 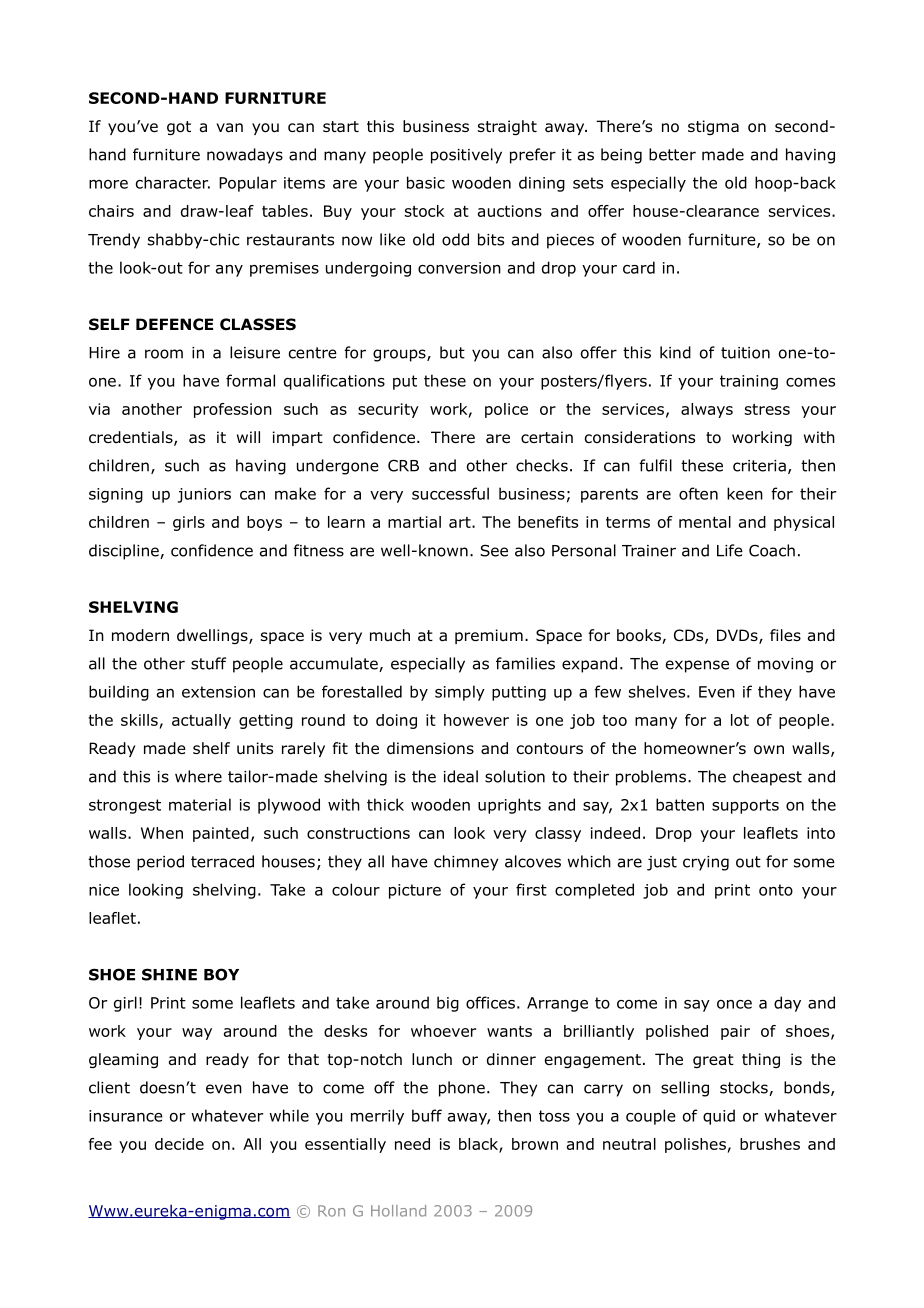 What do you see at coordinates (173, 182) in the screenshot?
I see `character` at bounding box center [173, 182].
